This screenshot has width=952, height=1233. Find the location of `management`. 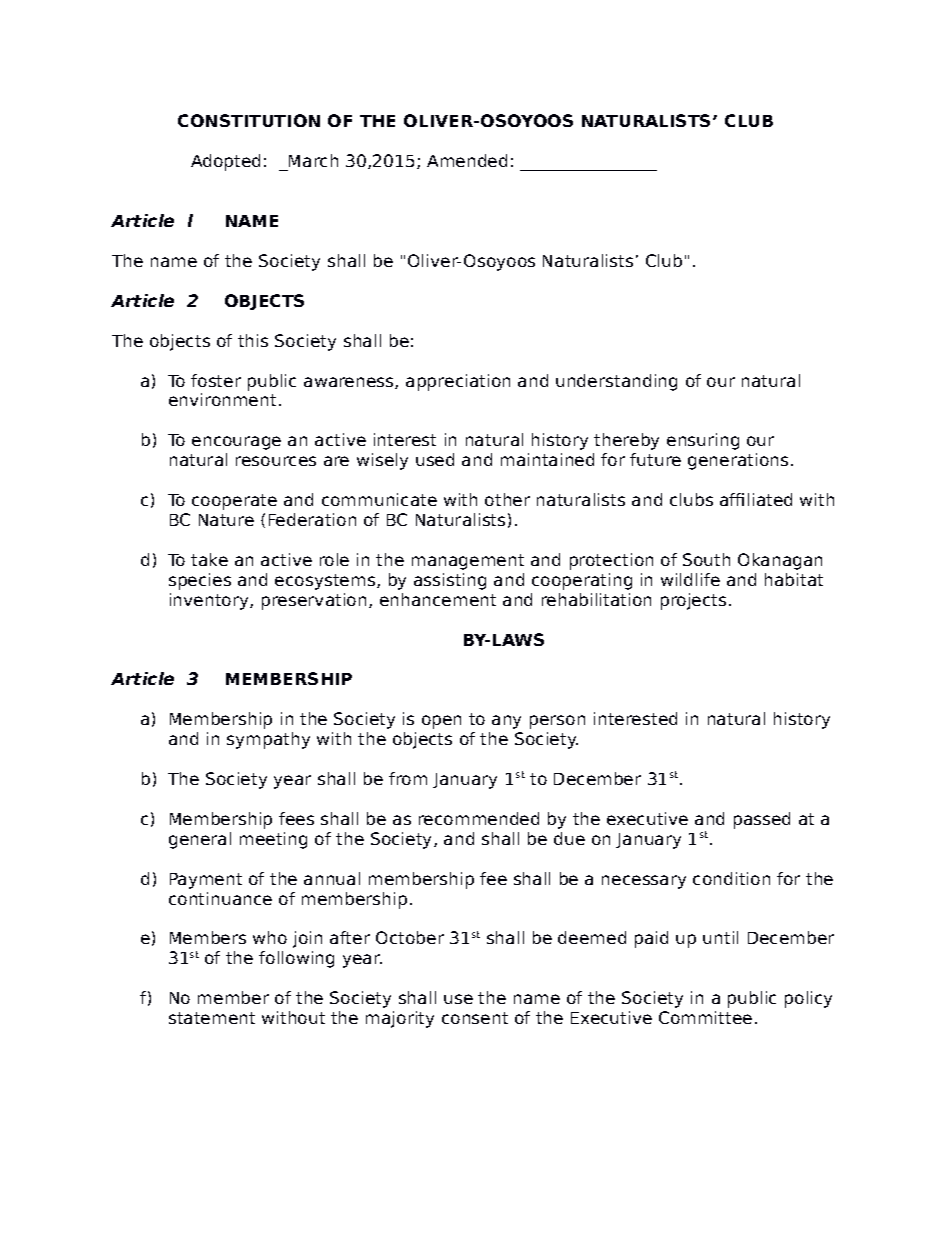

management is located at coordinates (468, 562).
